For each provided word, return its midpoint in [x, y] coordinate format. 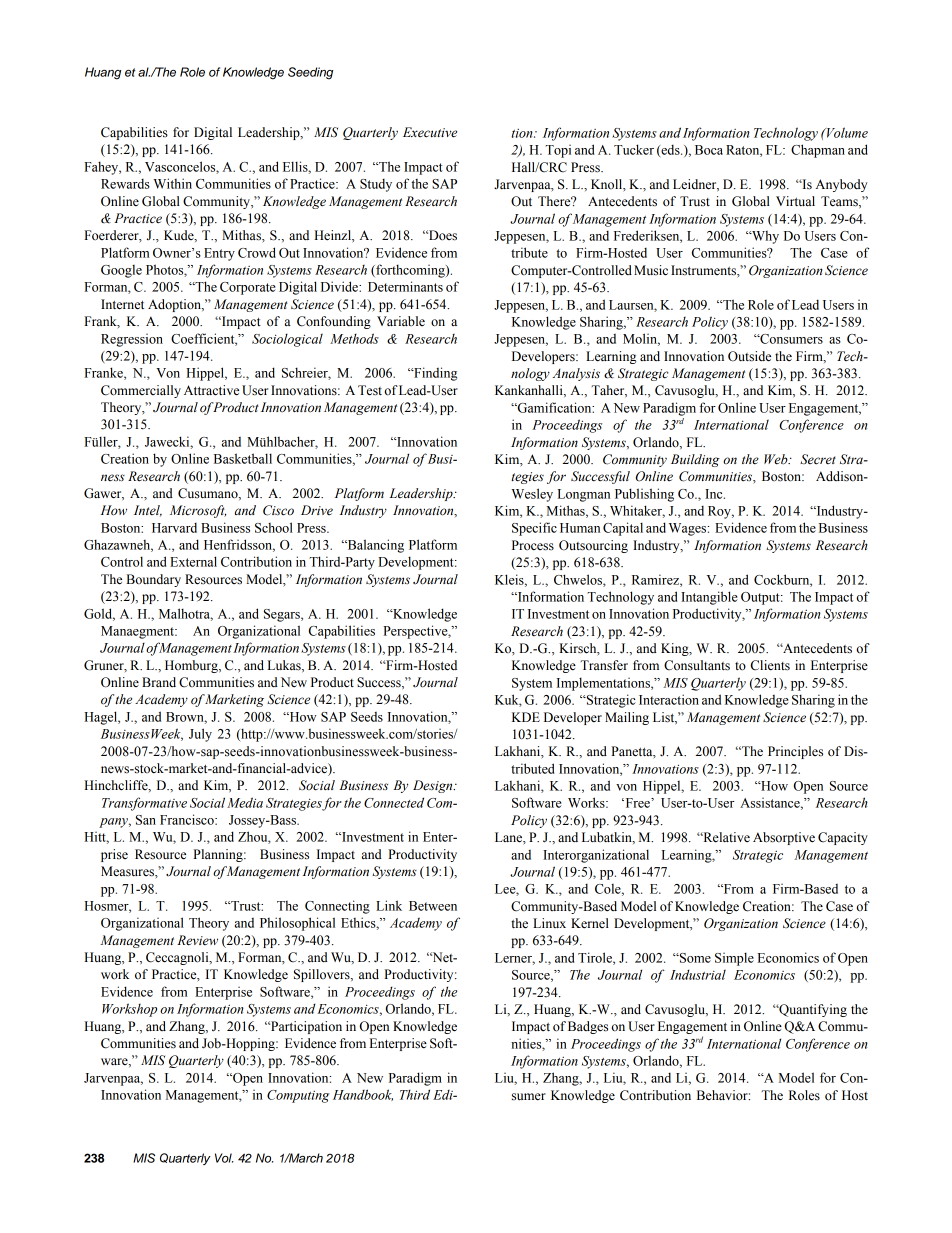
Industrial [698, 974]
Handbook [363, 1095]
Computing [298, 1096]
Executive [430, 132]
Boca [709, 150]
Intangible [709, 598]
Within [172, 183]
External [193, 561]
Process [533, 545]
